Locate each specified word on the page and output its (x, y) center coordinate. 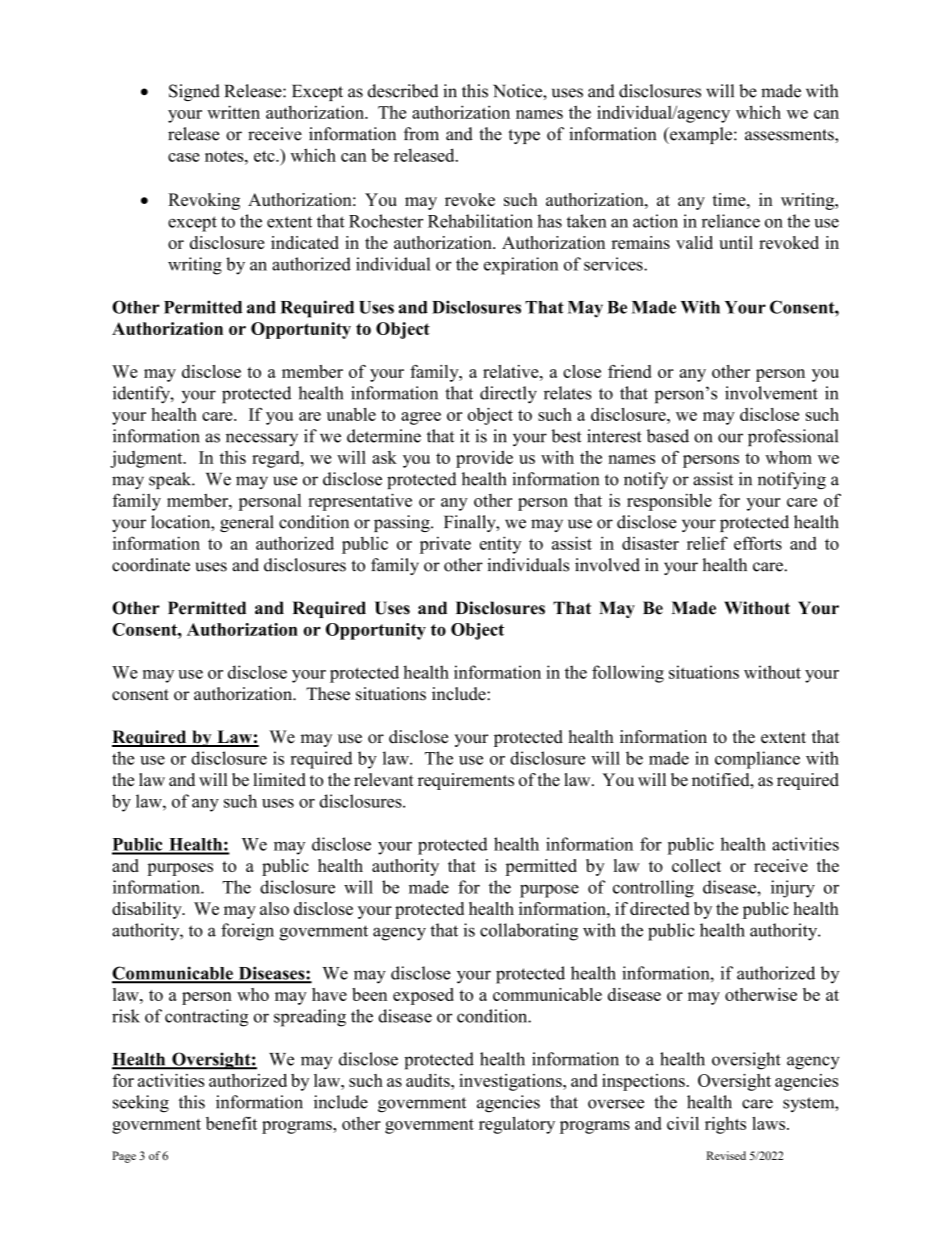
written (233, 112)
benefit (231, 1123)
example (701, 135)
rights (725, 1125)
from (421, 134)
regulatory (517, 1125)
